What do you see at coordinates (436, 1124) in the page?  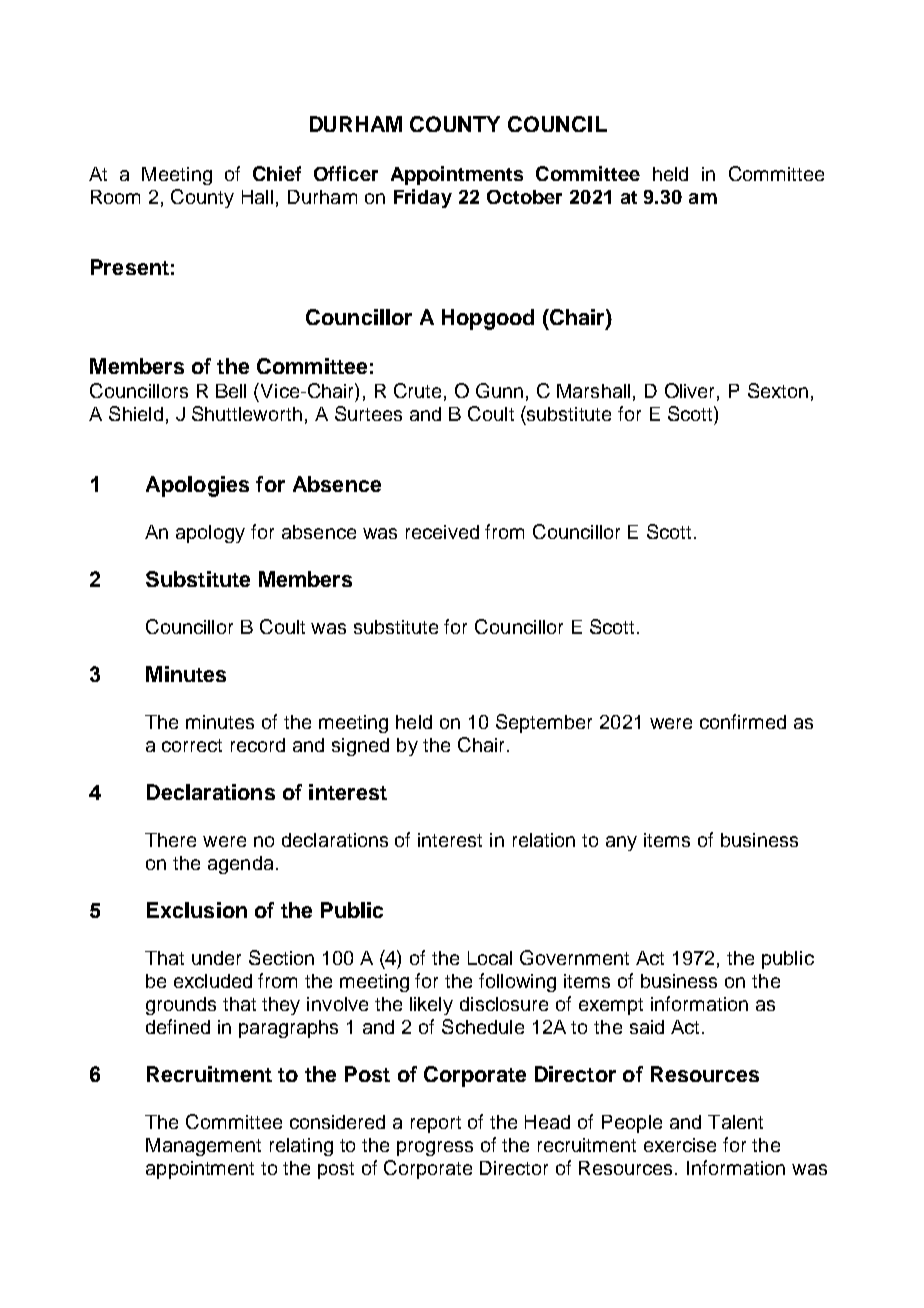 I see `report` at bounding box center [436, 1124].
